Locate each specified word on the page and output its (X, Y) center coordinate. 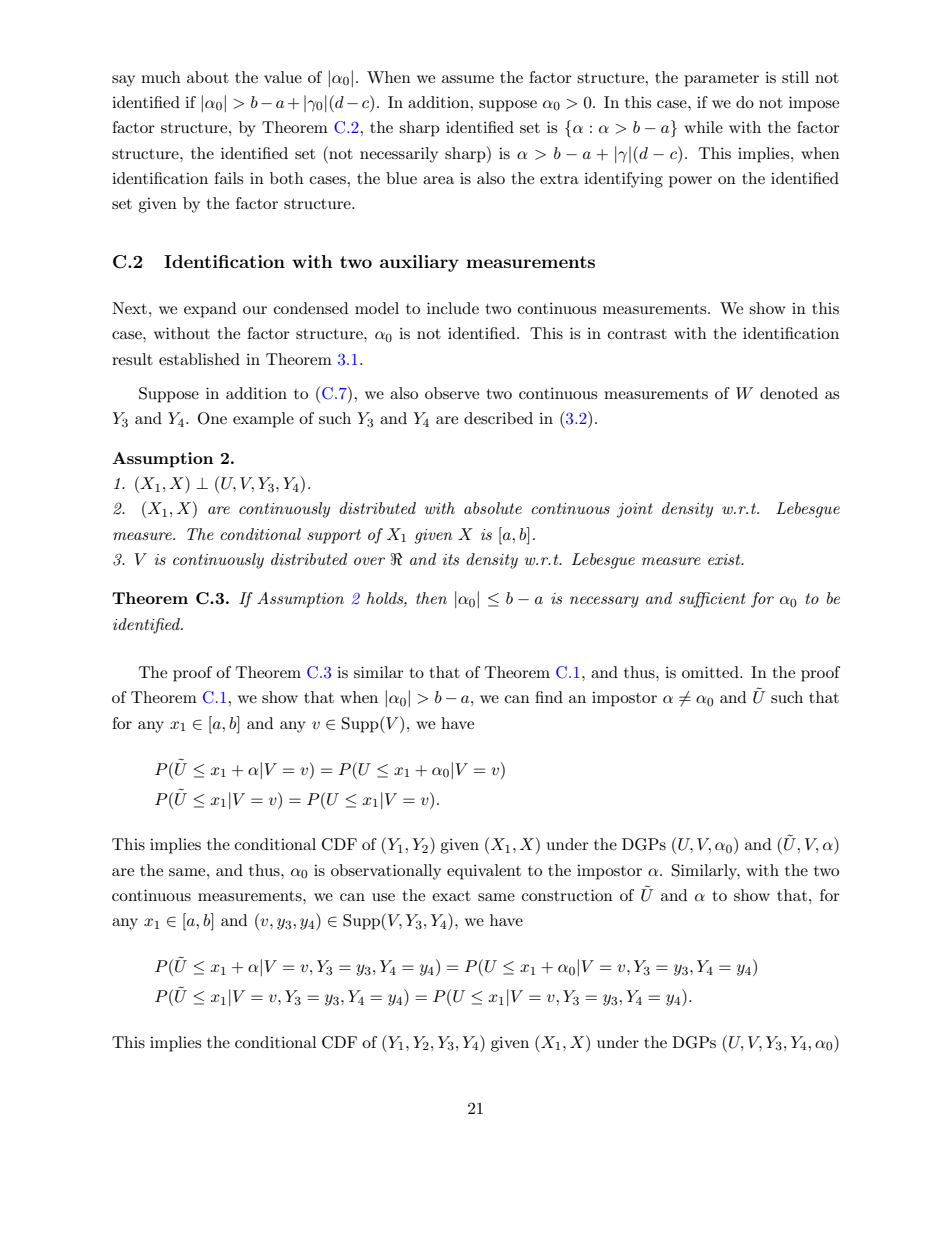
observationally (386, 872)
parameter (721, 80)
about (208, 77)
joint (635, 510)
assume (468, 79)
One (212, 418)
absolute (493, 508)
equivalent (484, 872)
